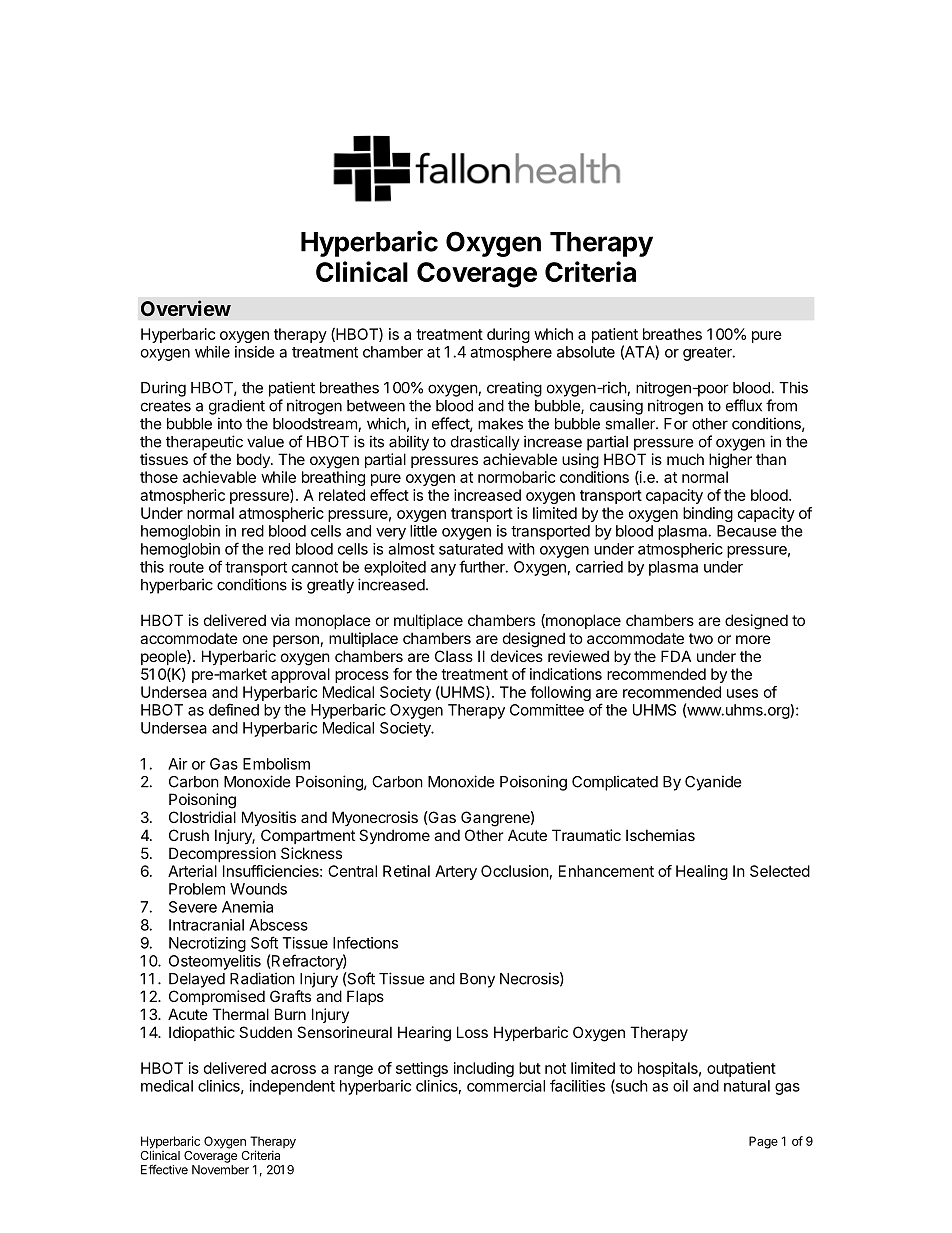 Image resolution: width=952 pixels, height=1233 pixels. What do you see at coordinates (547, 710) in the image?
I see `Committee` at bounding box center [547, 710].
